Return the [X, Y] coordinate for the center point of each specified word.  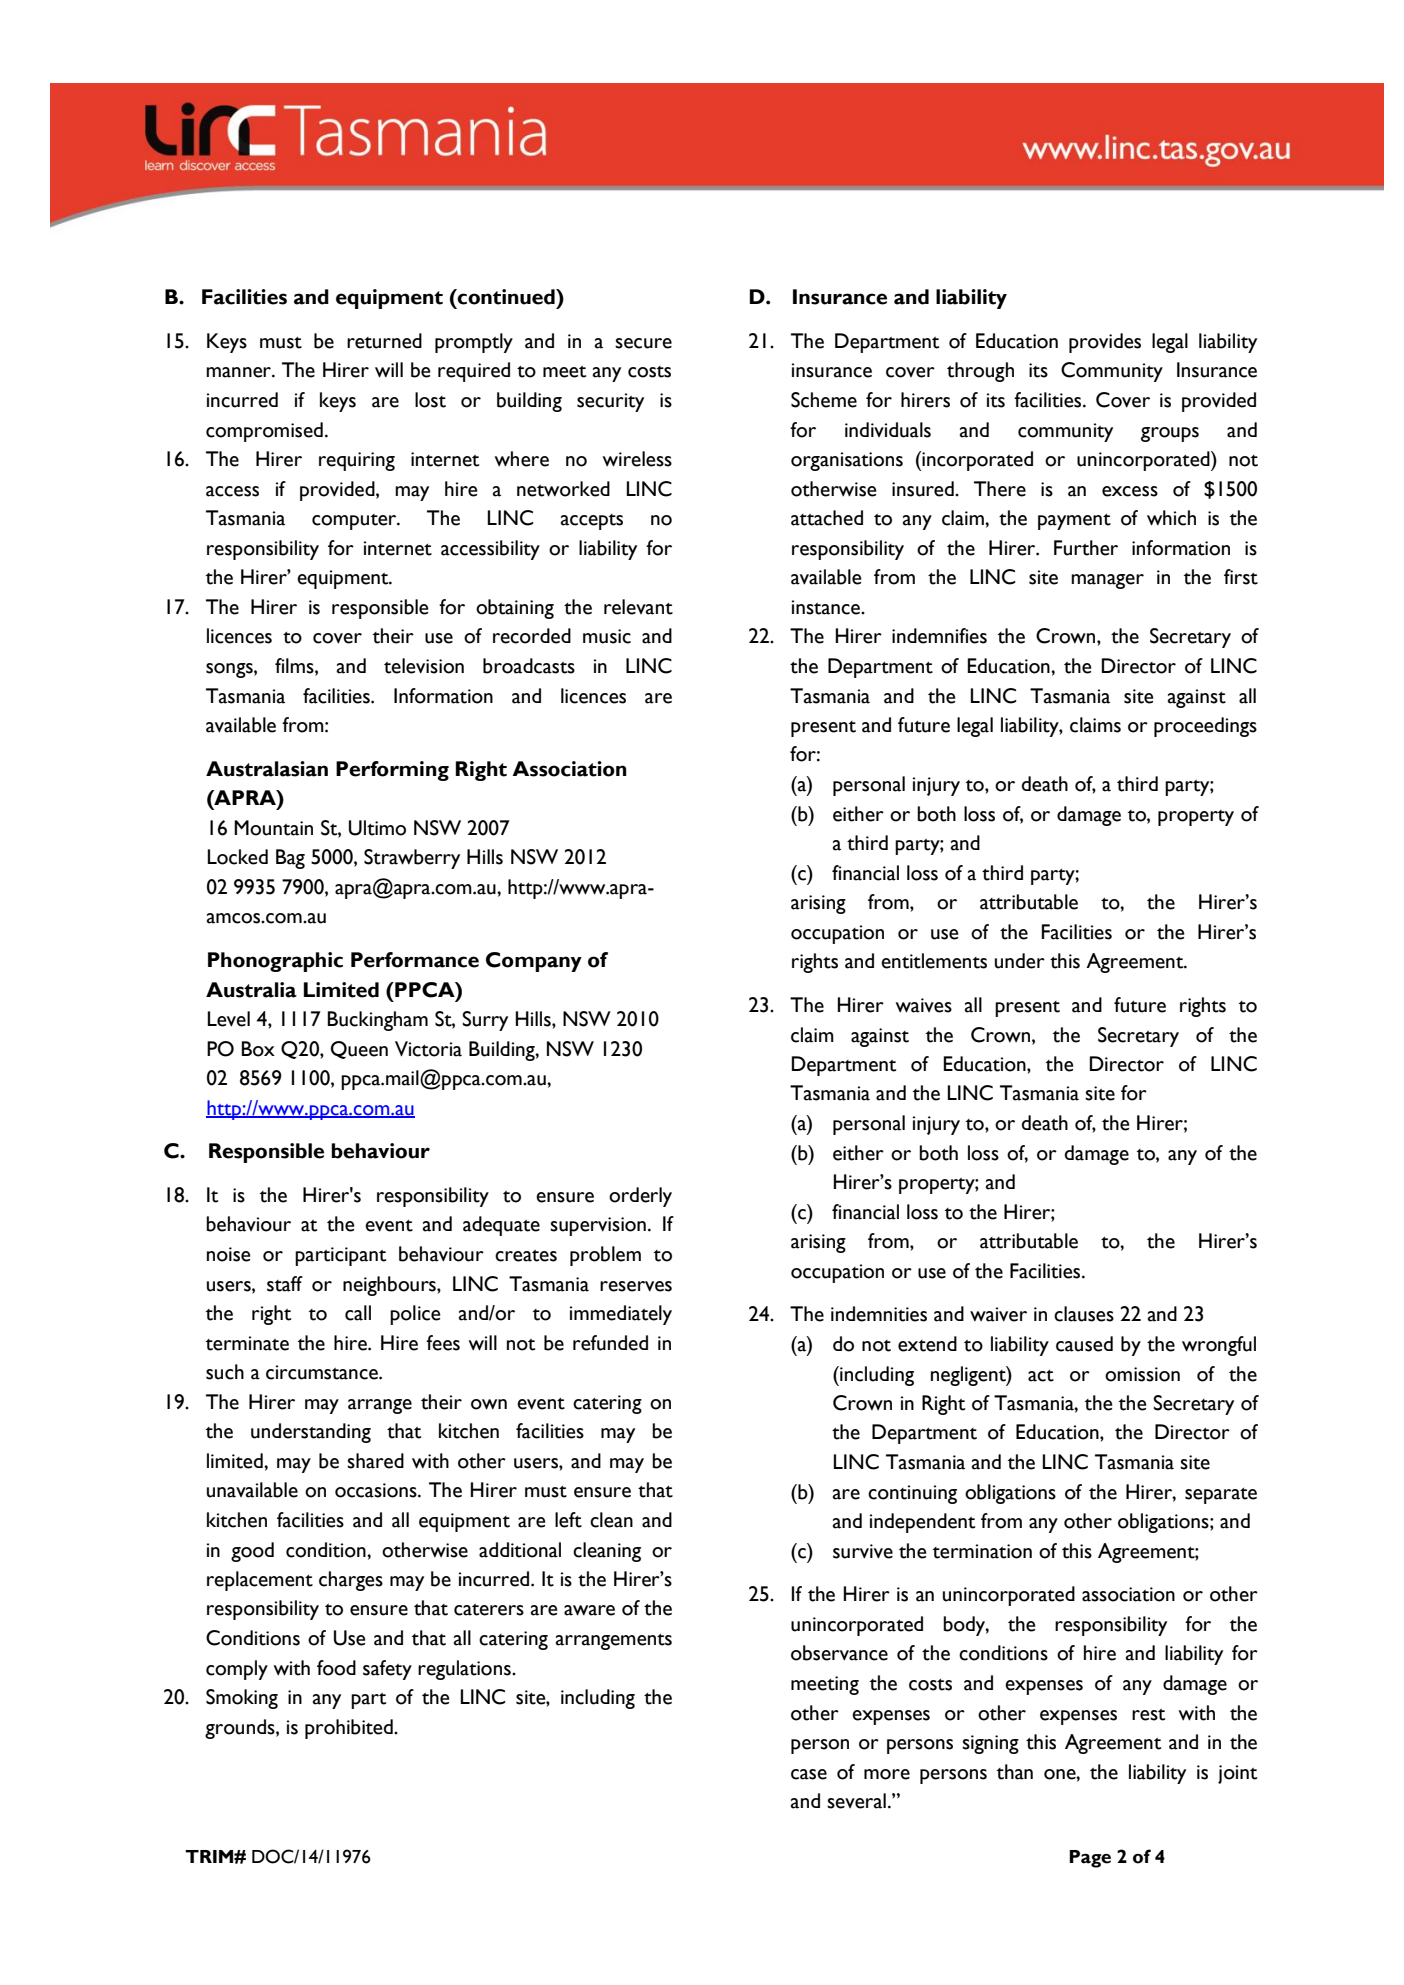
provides [1105, 343]
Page [1090, 1859]
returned [384, 341]
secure [643, 343]
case [809, 1774]
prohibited [350, 1729]
